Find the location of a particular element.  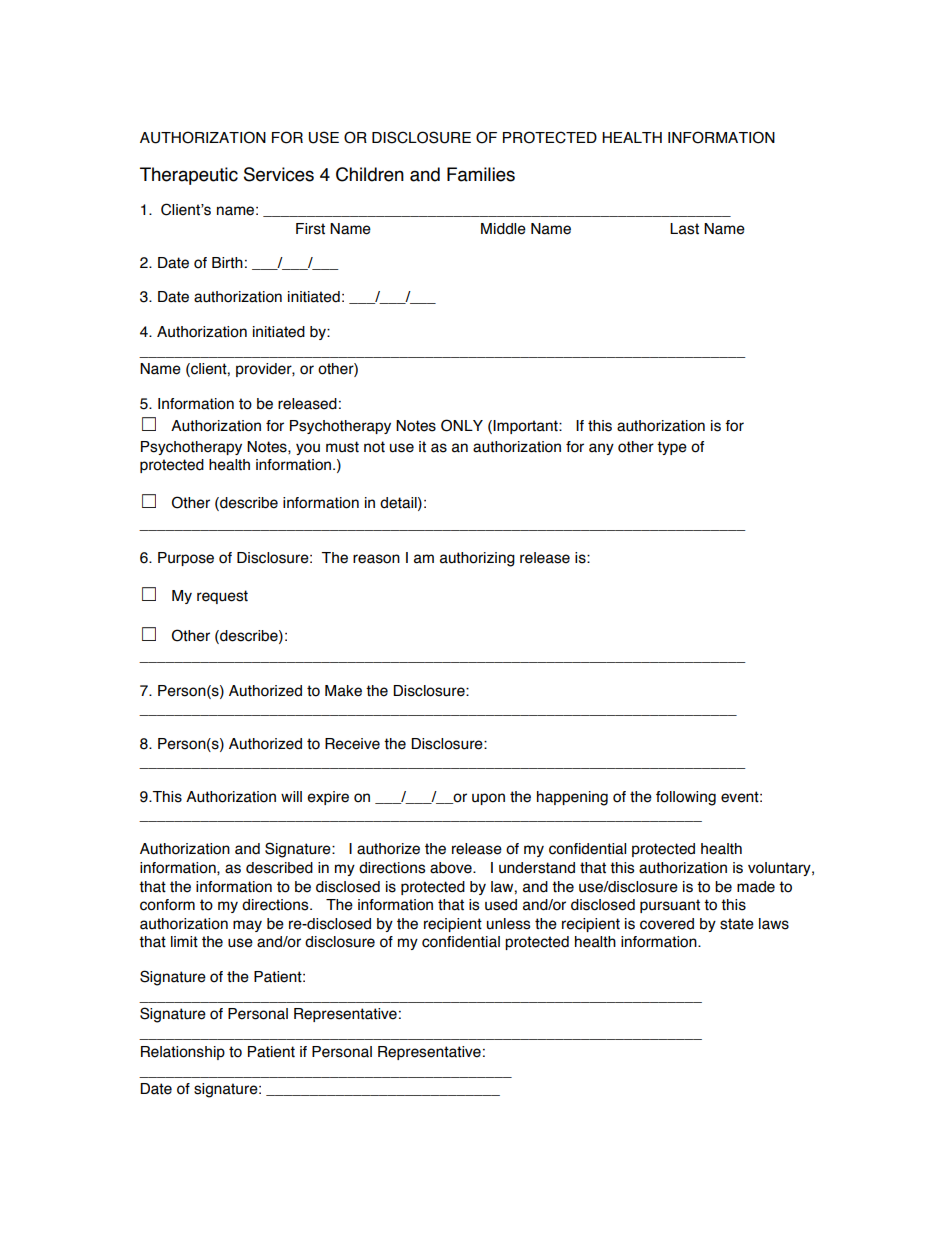

request is located at coordinates (222, 597).
